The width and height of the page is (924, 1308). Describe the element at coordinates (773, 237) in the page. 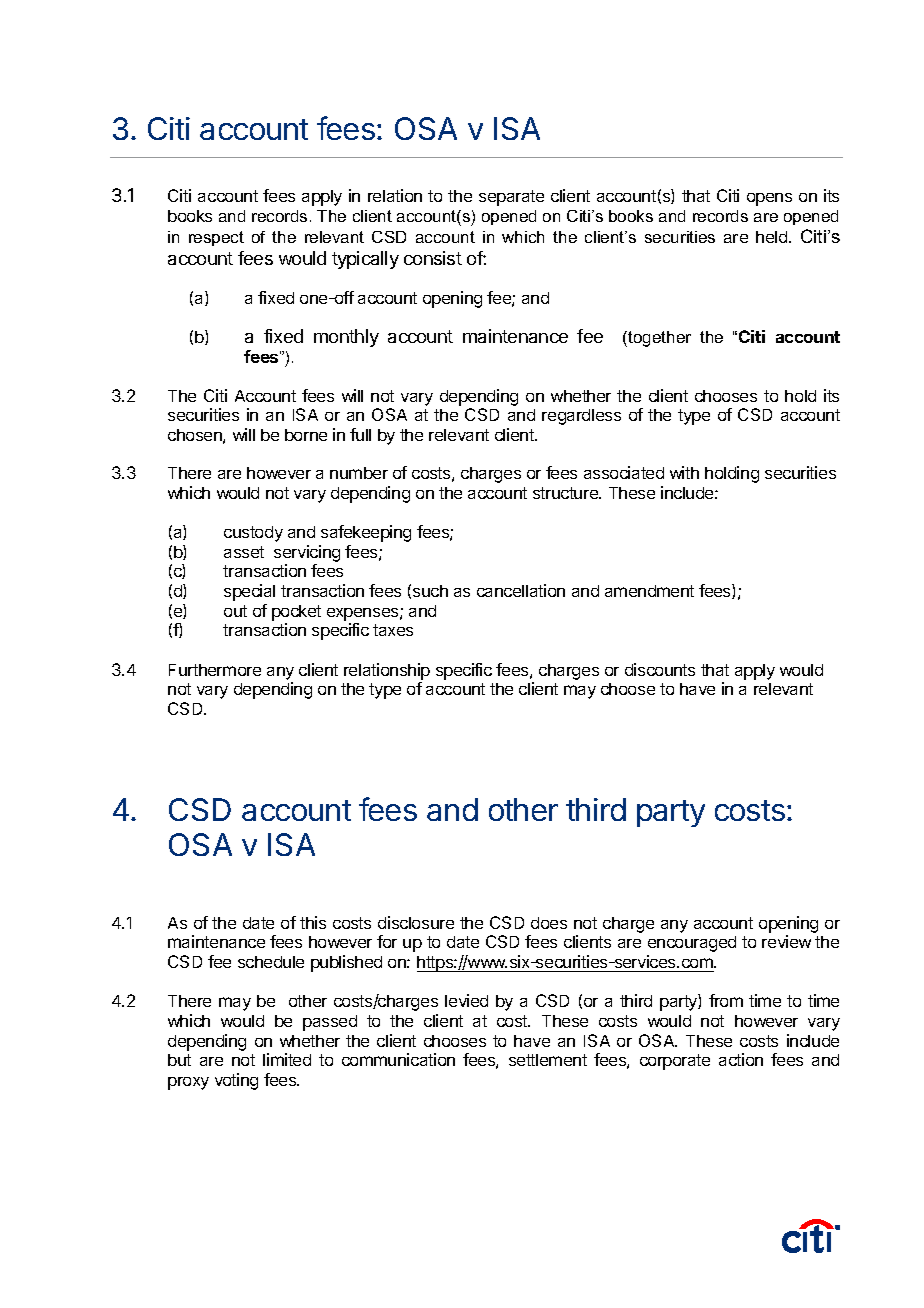

I see `held` at that location.
